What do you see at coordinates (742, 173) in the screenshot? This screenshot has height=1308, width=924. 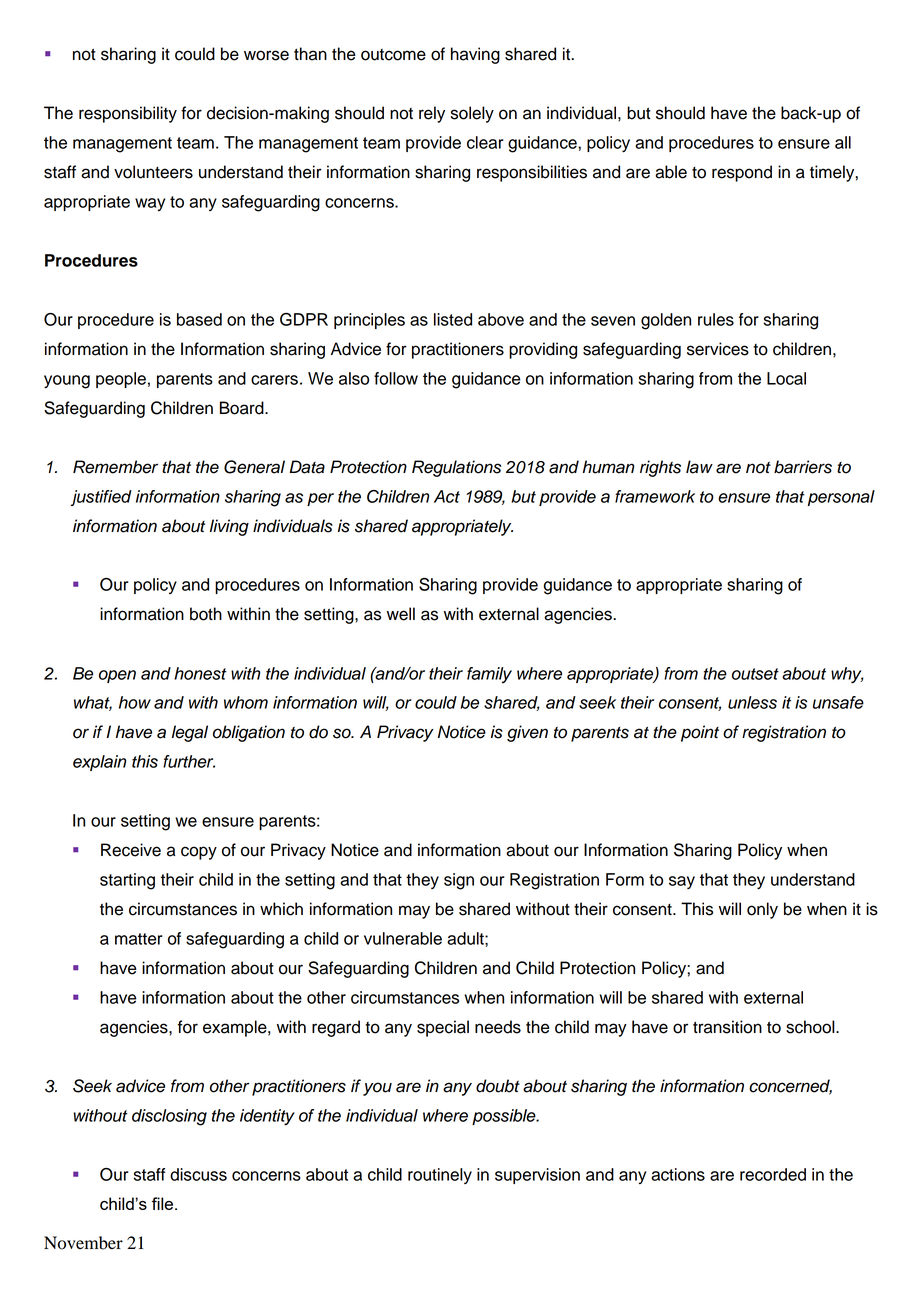 I see `respond` at bounding box center [742, 173].
